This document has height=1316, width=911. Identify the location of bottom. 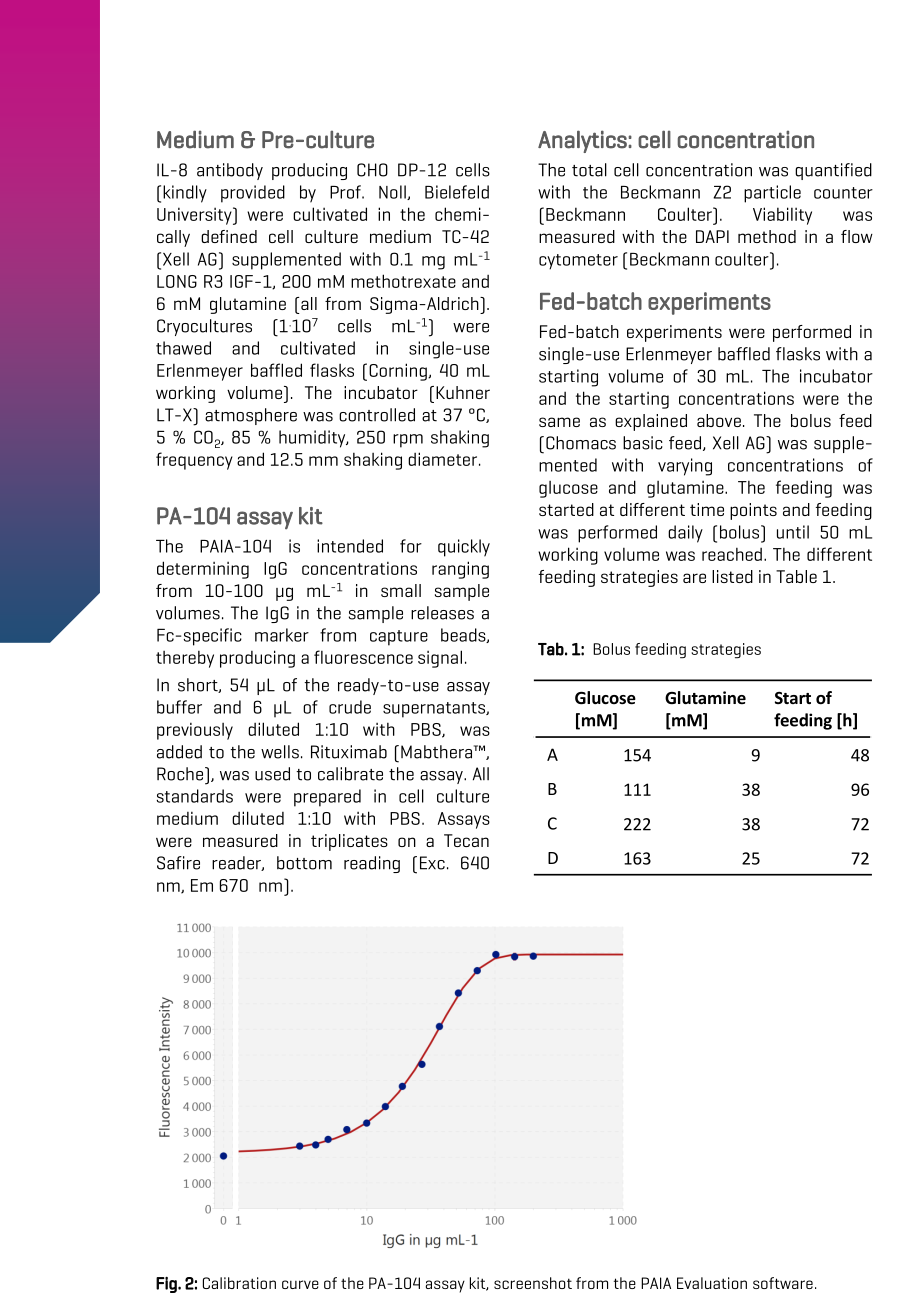
(304, 863).
